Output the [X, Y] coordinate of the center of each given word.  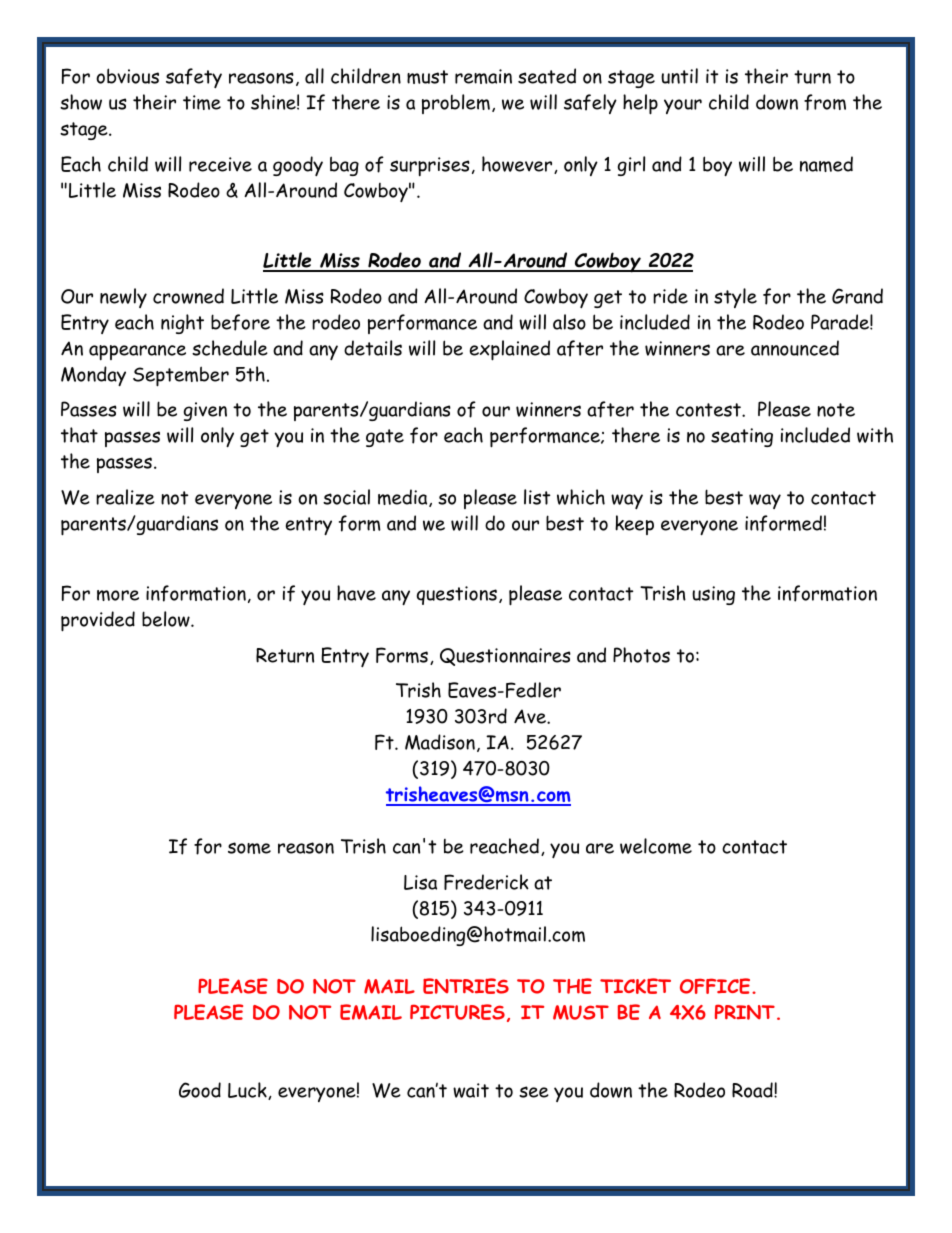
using [713, 595]
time [202, 102]
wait [471, 1090]
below [167, 619]
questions [457, 595]
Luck [248, 1091]
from [825, 102]
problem [456, 104]
